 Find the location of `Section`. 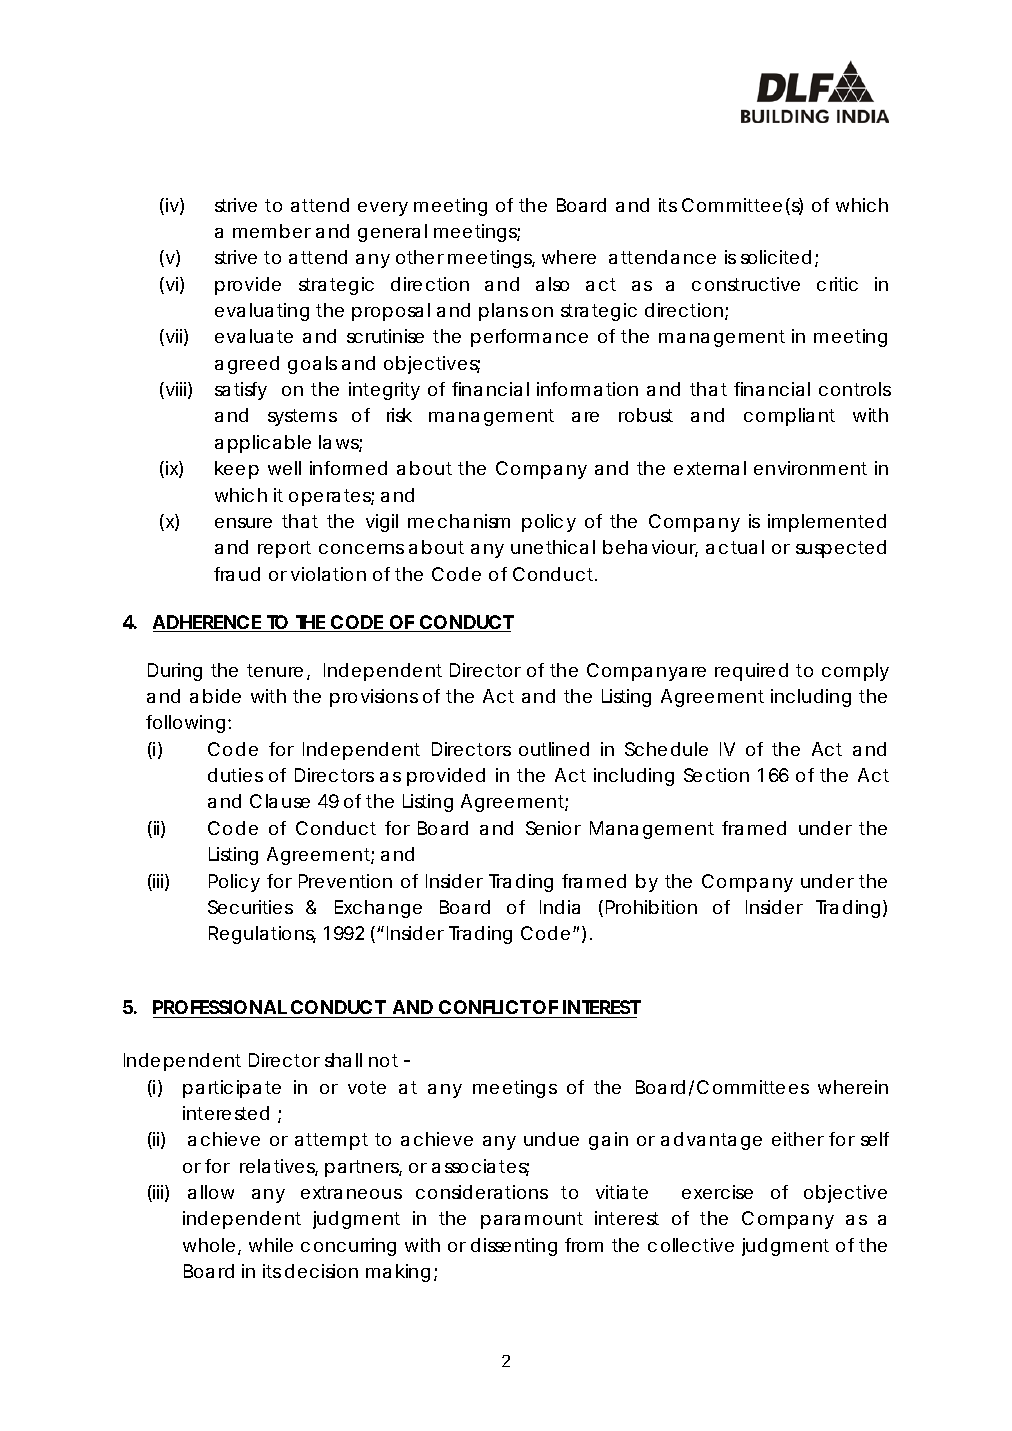

Section is located at coordinates (716, 775).
